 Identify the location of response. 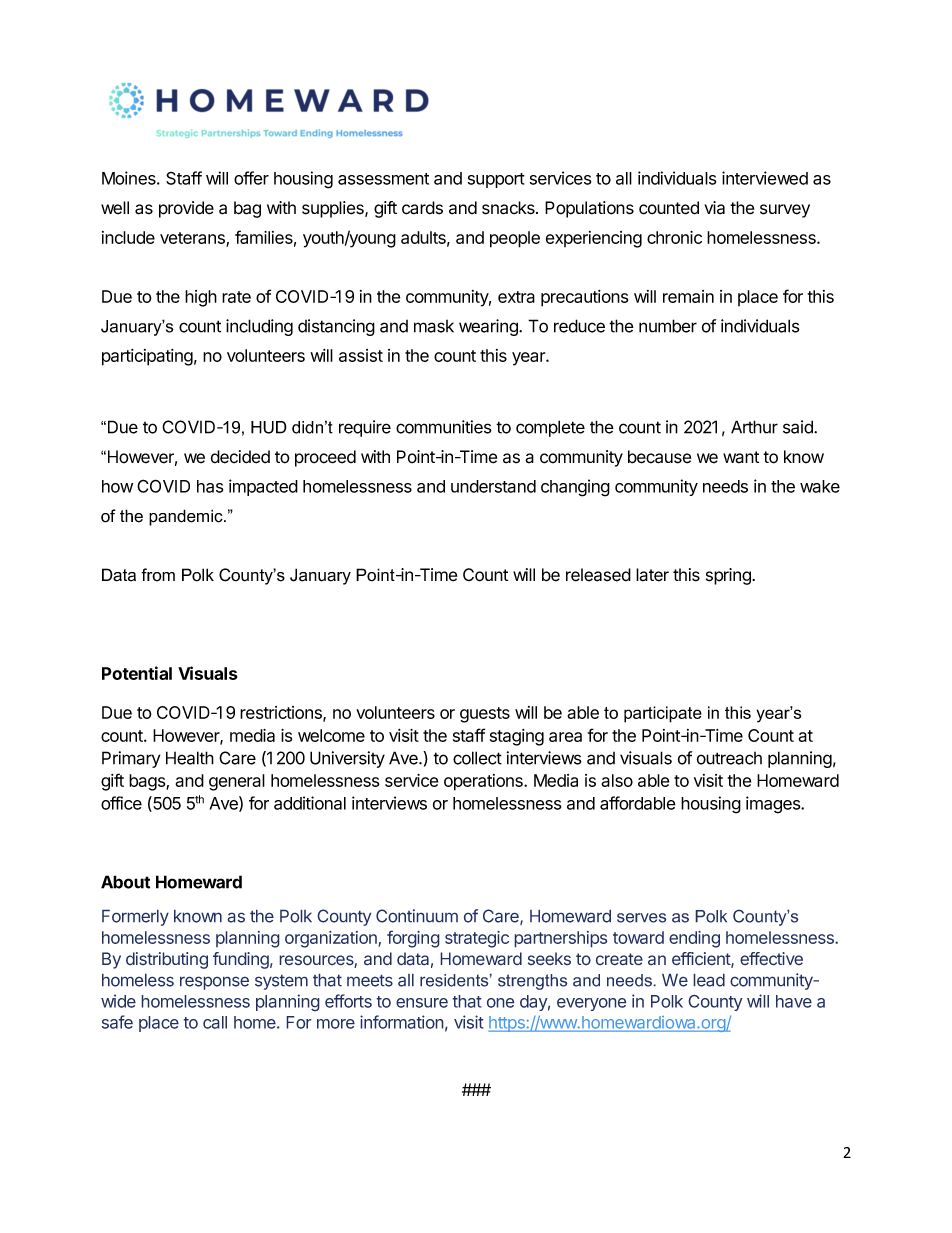
(214, 983).
